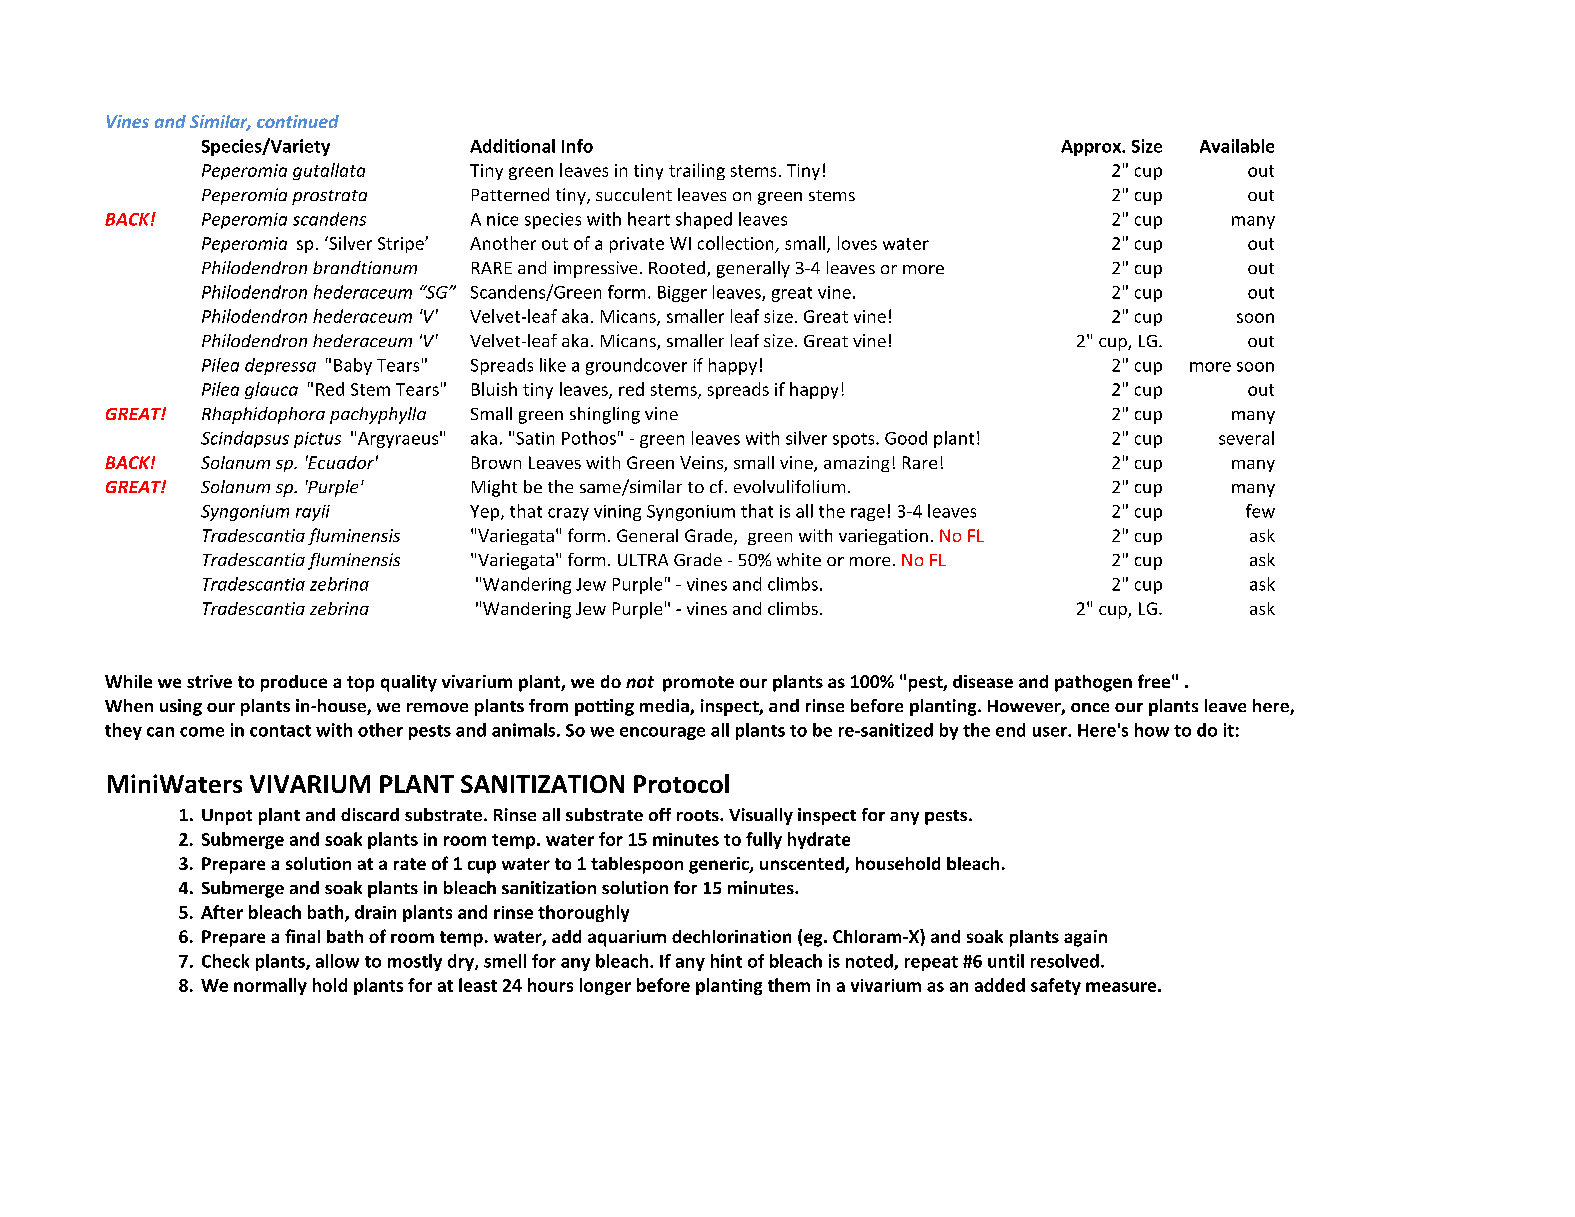 This screenshot has height=1217, width=1575. I want to click on Approx, so click(1092, 148).
